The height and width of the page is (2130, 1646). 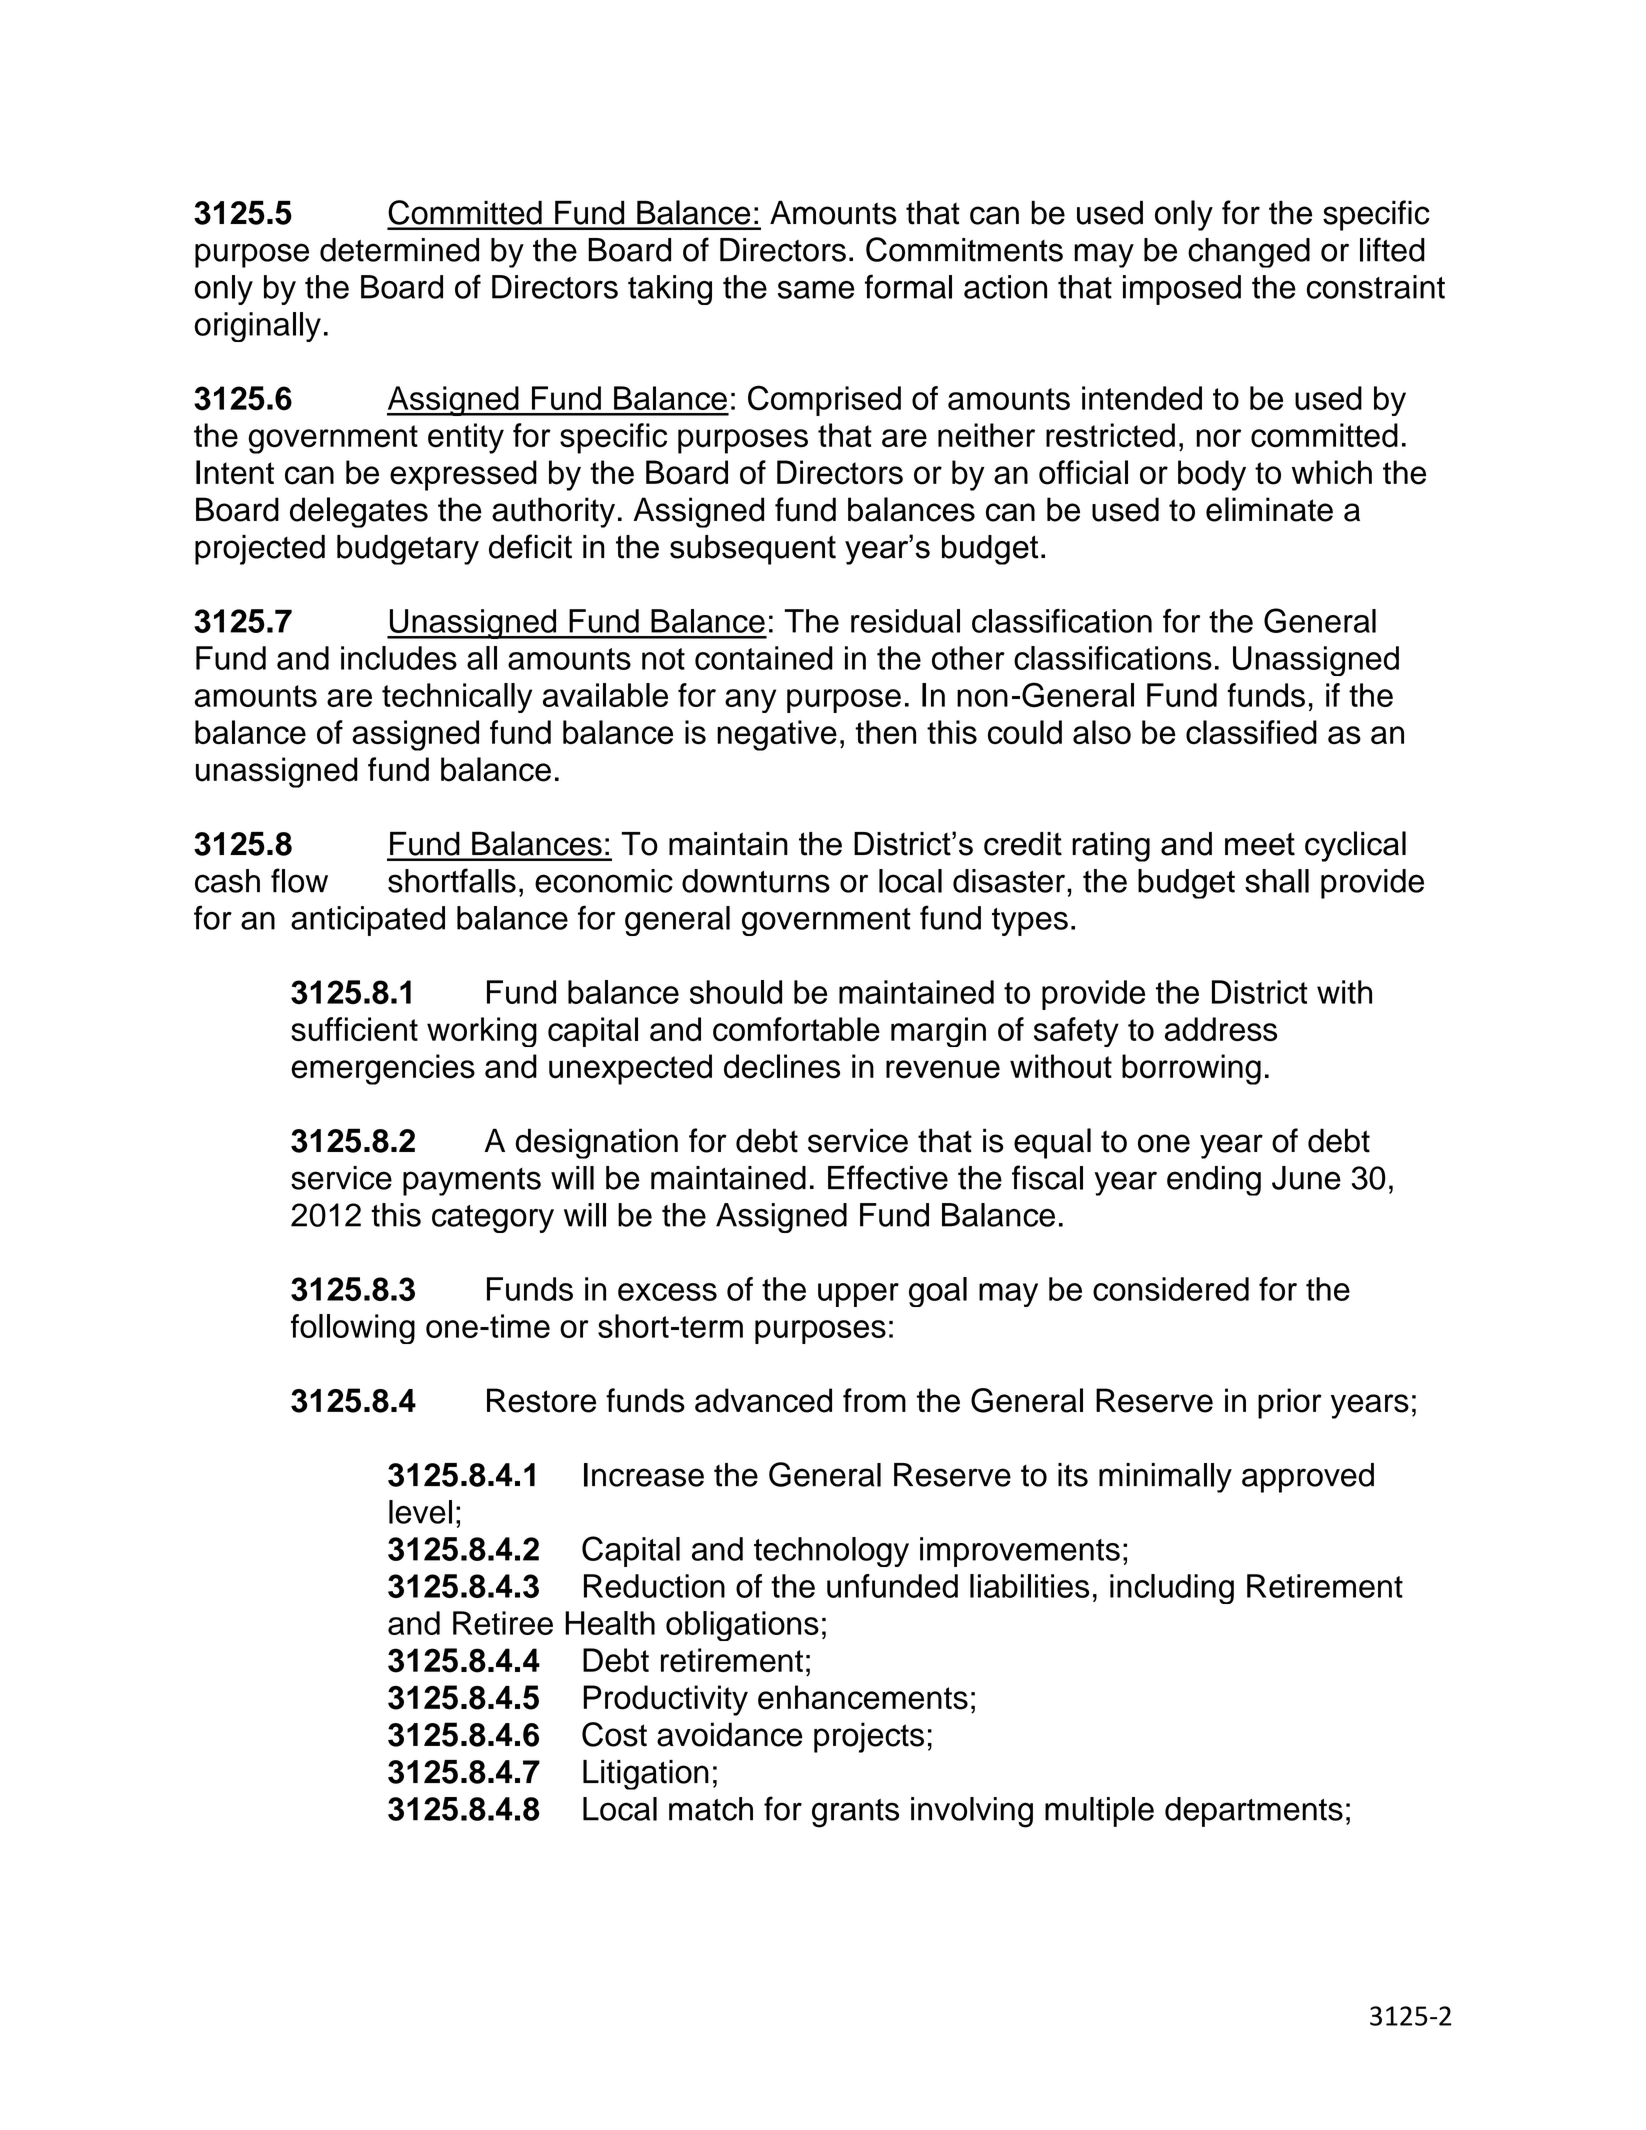 What do you see at coordinates (816, 290) in the page?
I see `same` at bounding box center [816, 290].
